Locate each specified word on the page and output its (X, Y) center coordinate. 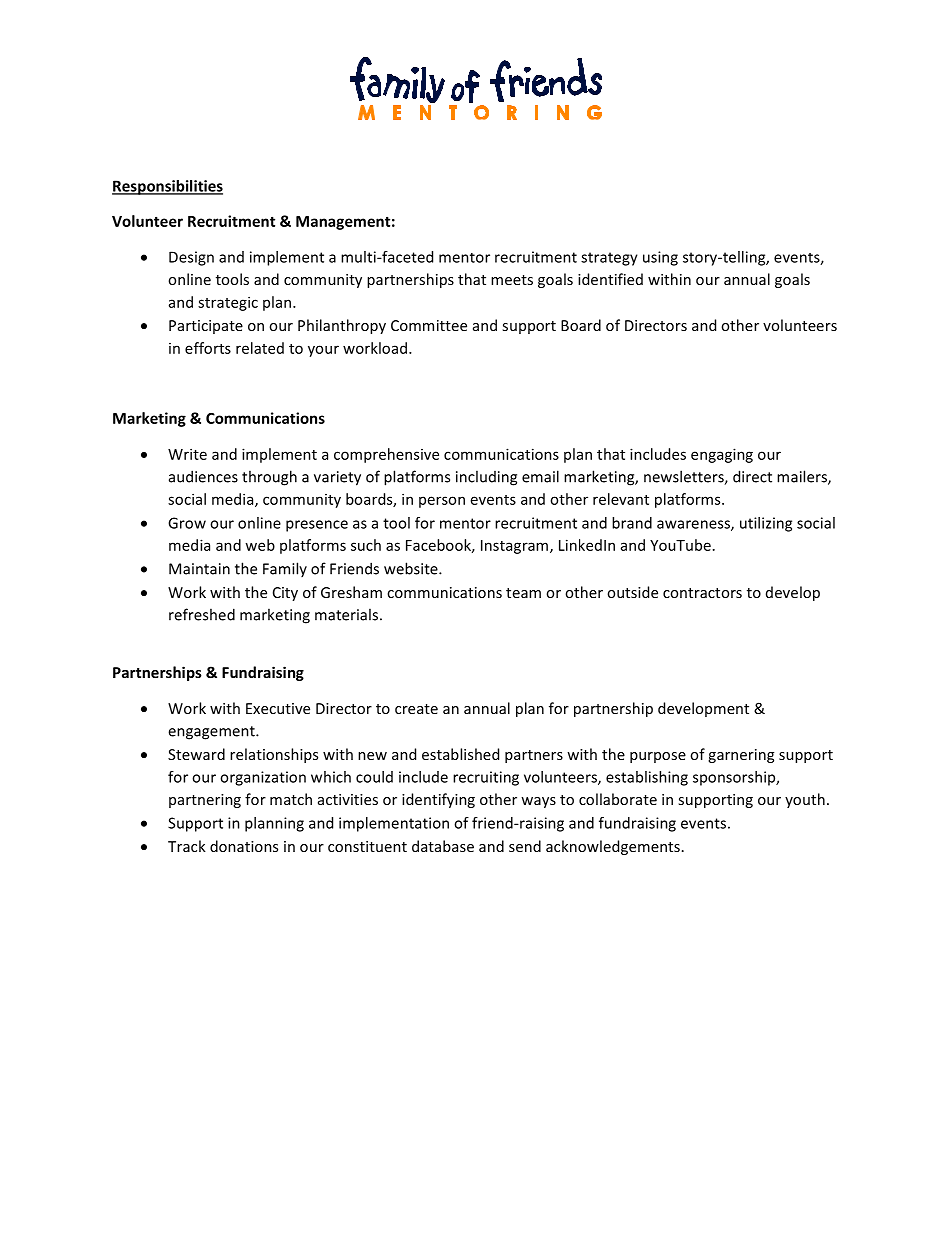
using (660, 258)
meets (512, 280)
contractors (702, 593)
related (260, 348)
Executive (278, 708)
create (416, 709)
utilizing (766, 524)
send (525, 846)
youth (805, 800)
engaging (722, 455)
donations (244, 846)
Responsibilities (167, 187)
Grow (187, 523)
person (442, 502)
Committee (429, 325)
